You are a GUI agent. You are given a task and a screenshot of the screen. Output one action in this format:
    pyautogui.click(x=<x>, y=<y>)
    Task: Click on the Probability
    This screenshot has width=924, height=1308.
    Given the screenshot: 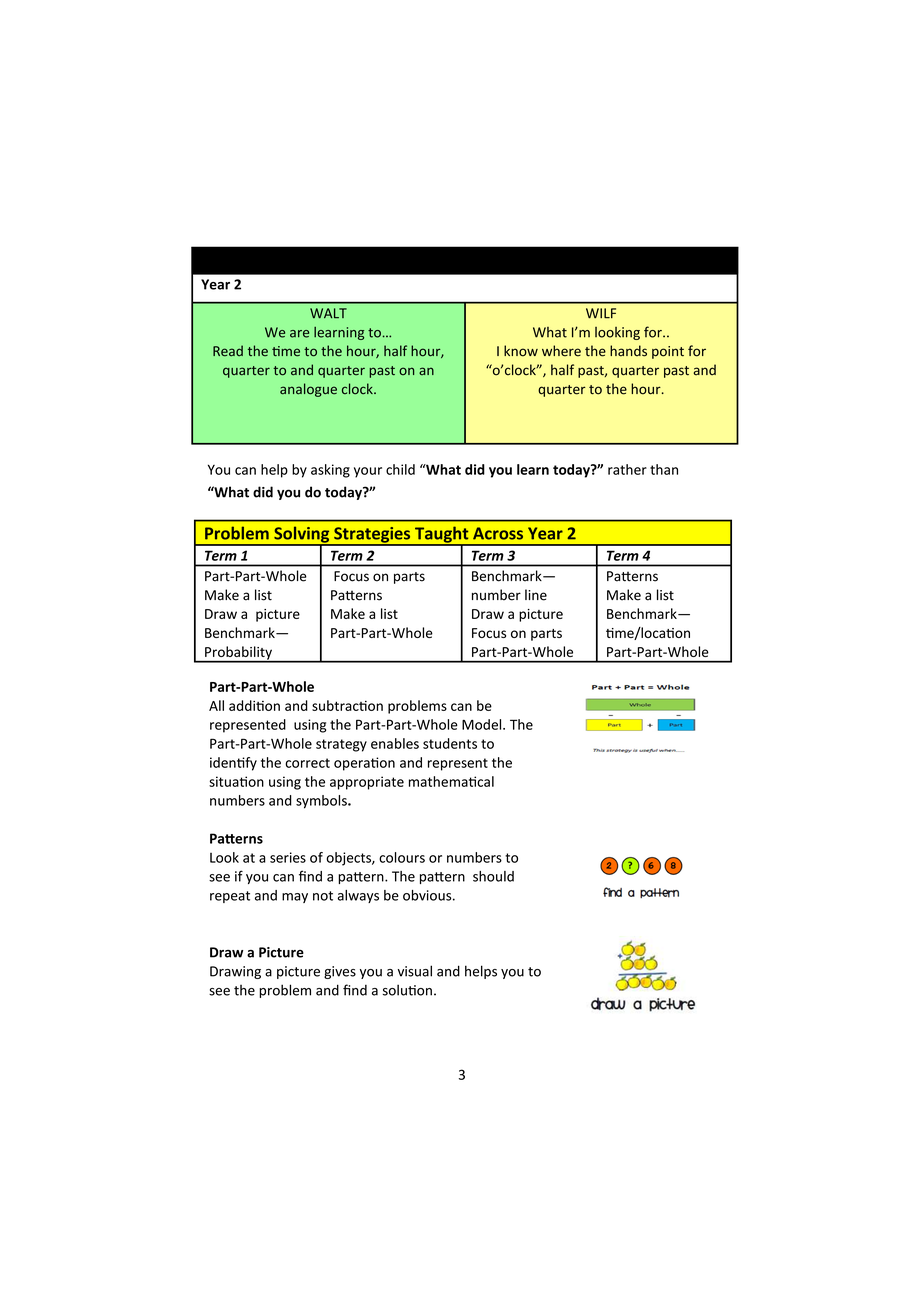 What is the action you would take?
    pyautogui.click(x=238, y=654)
